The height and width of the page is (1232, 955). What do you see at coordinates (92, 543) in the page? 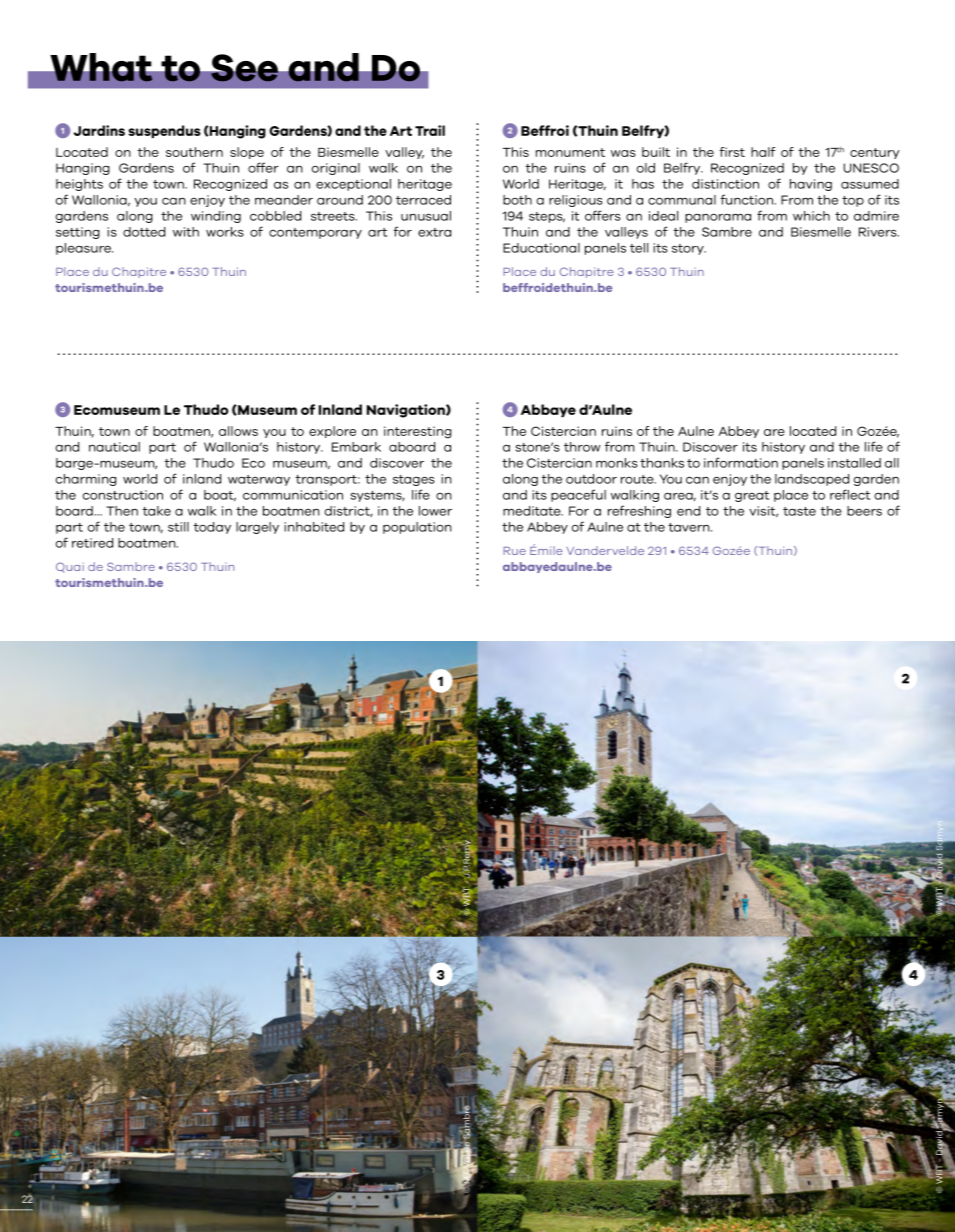
I see `retired` at bounding box center [92, 543].
